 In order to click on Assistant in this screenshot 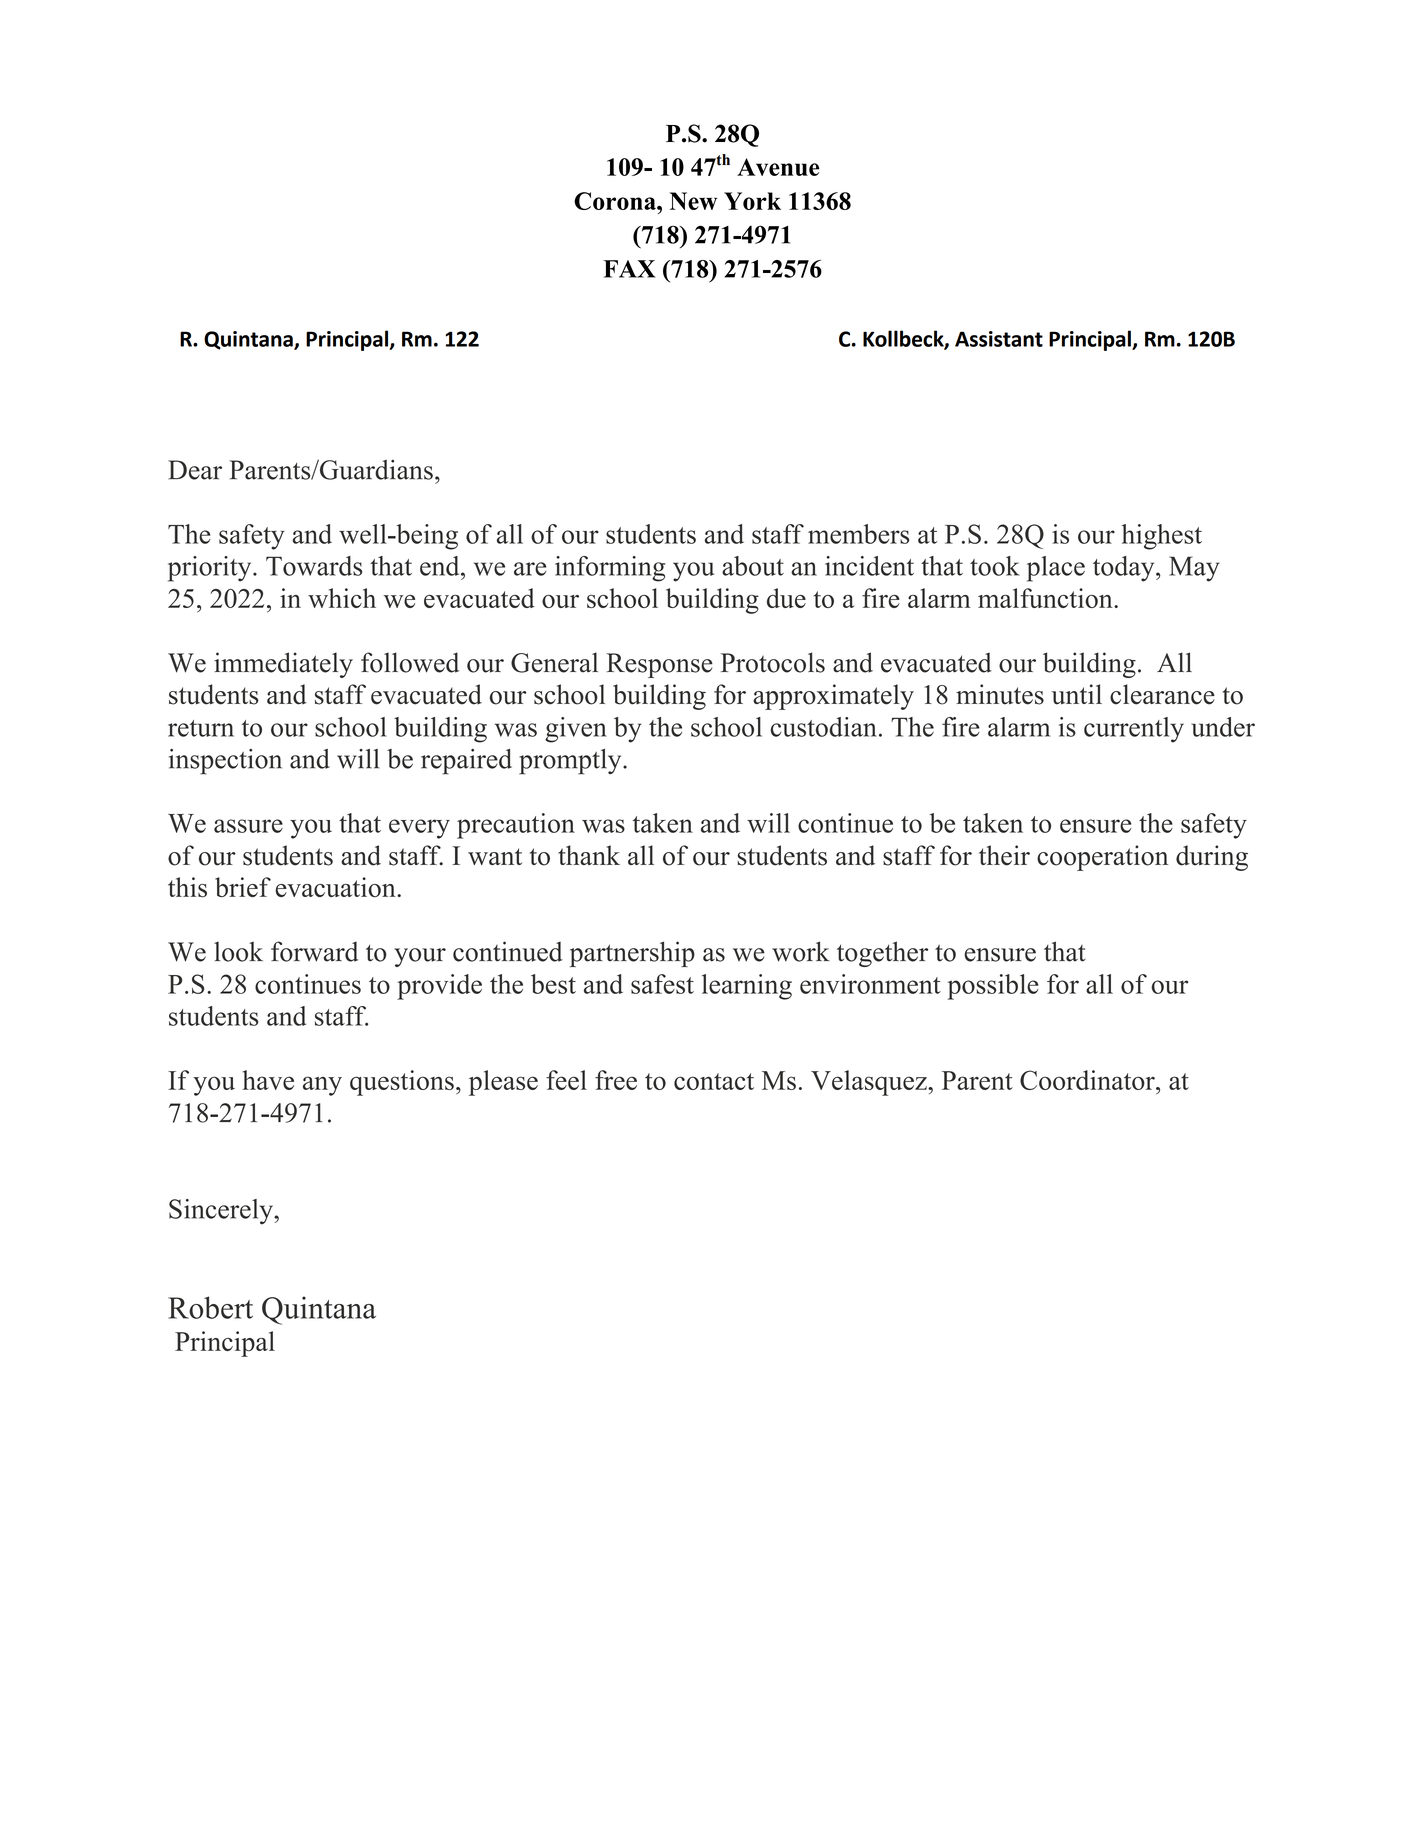, I will do `click(999, 339)`.
